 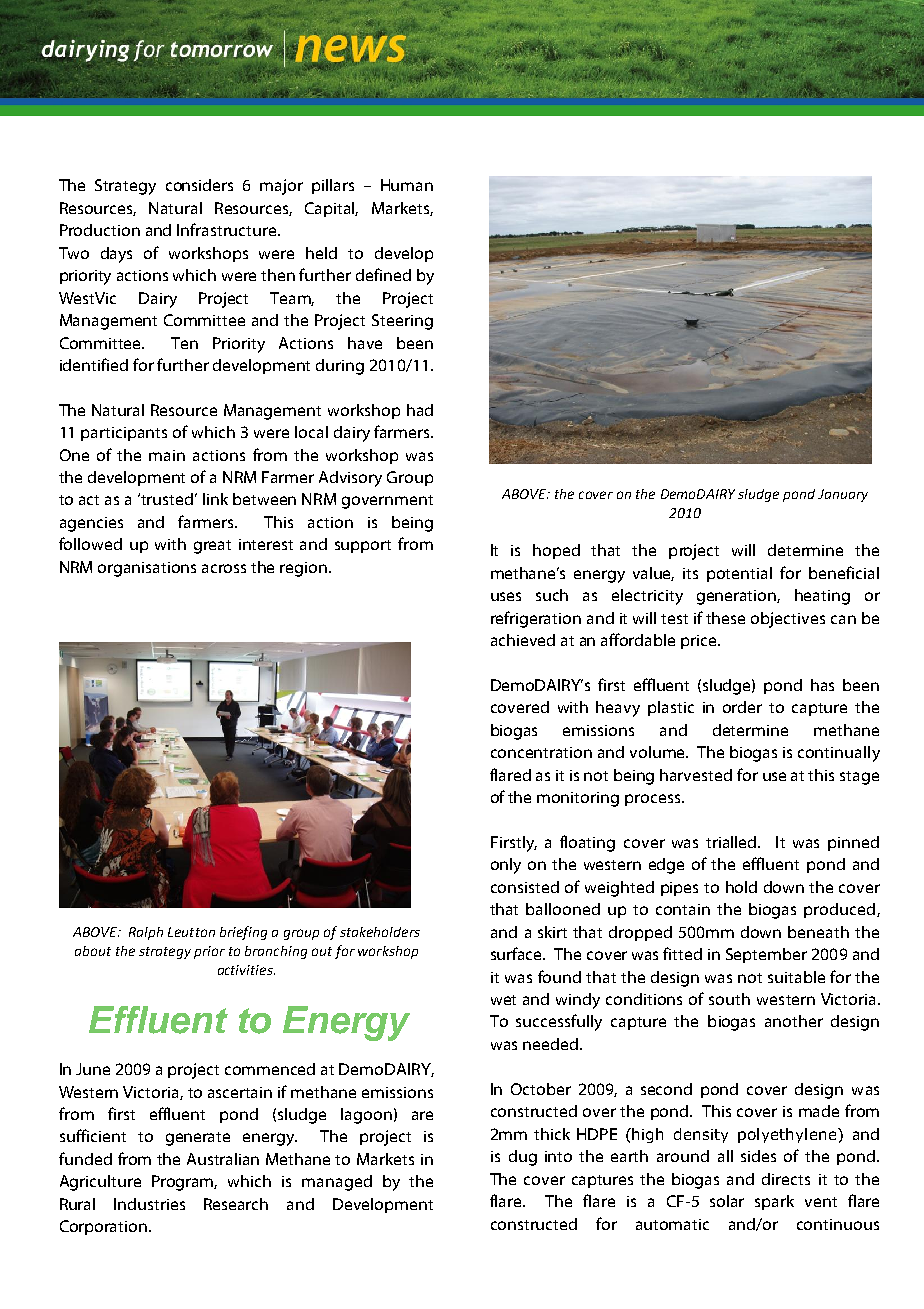 What do you see at coordinates (407, 185) in the document?
I see `Human` at bounding box center [407, 185].
